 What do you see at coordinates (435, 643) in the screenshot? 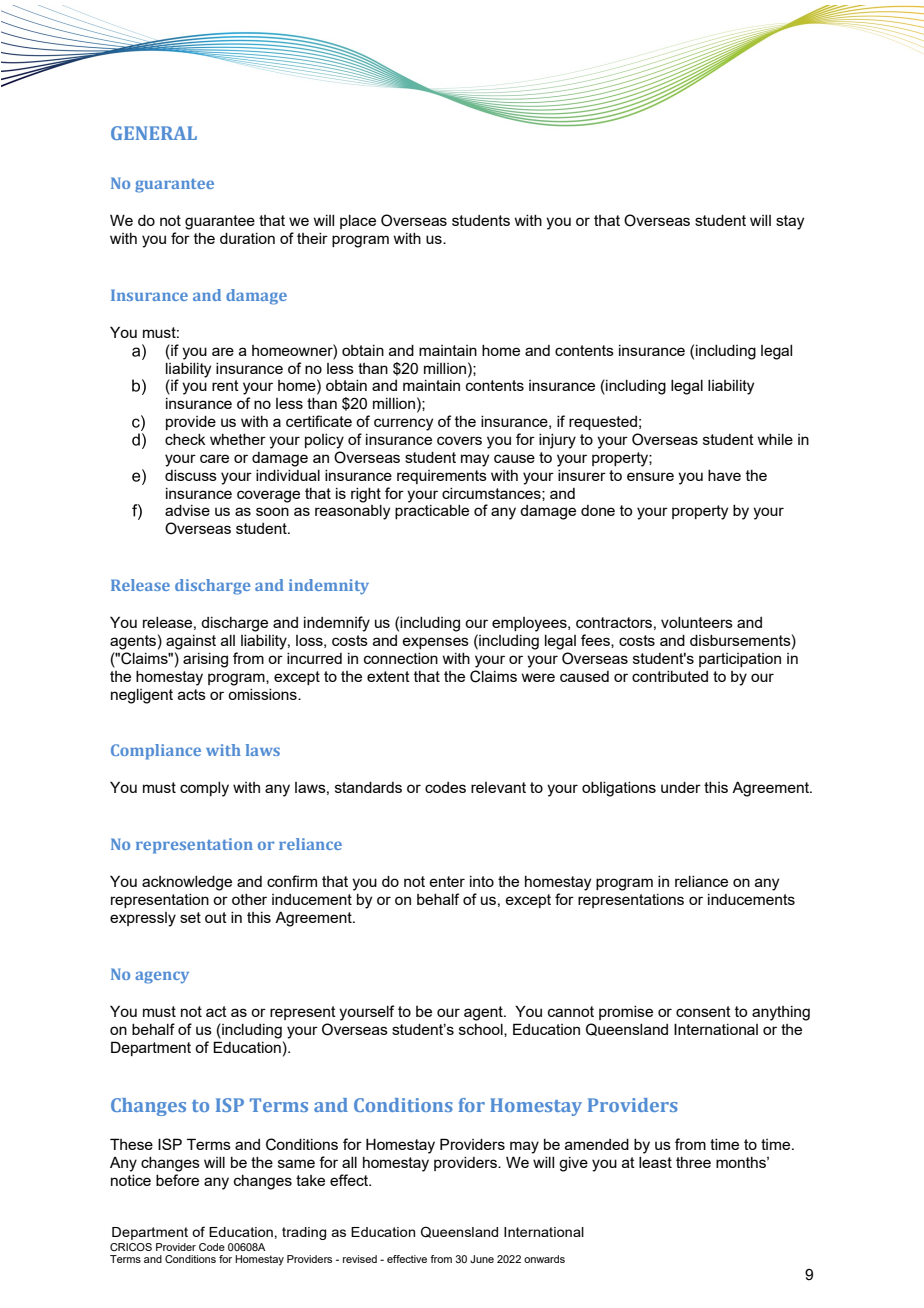
I see `expenses` at bounding box center [435, 643].
